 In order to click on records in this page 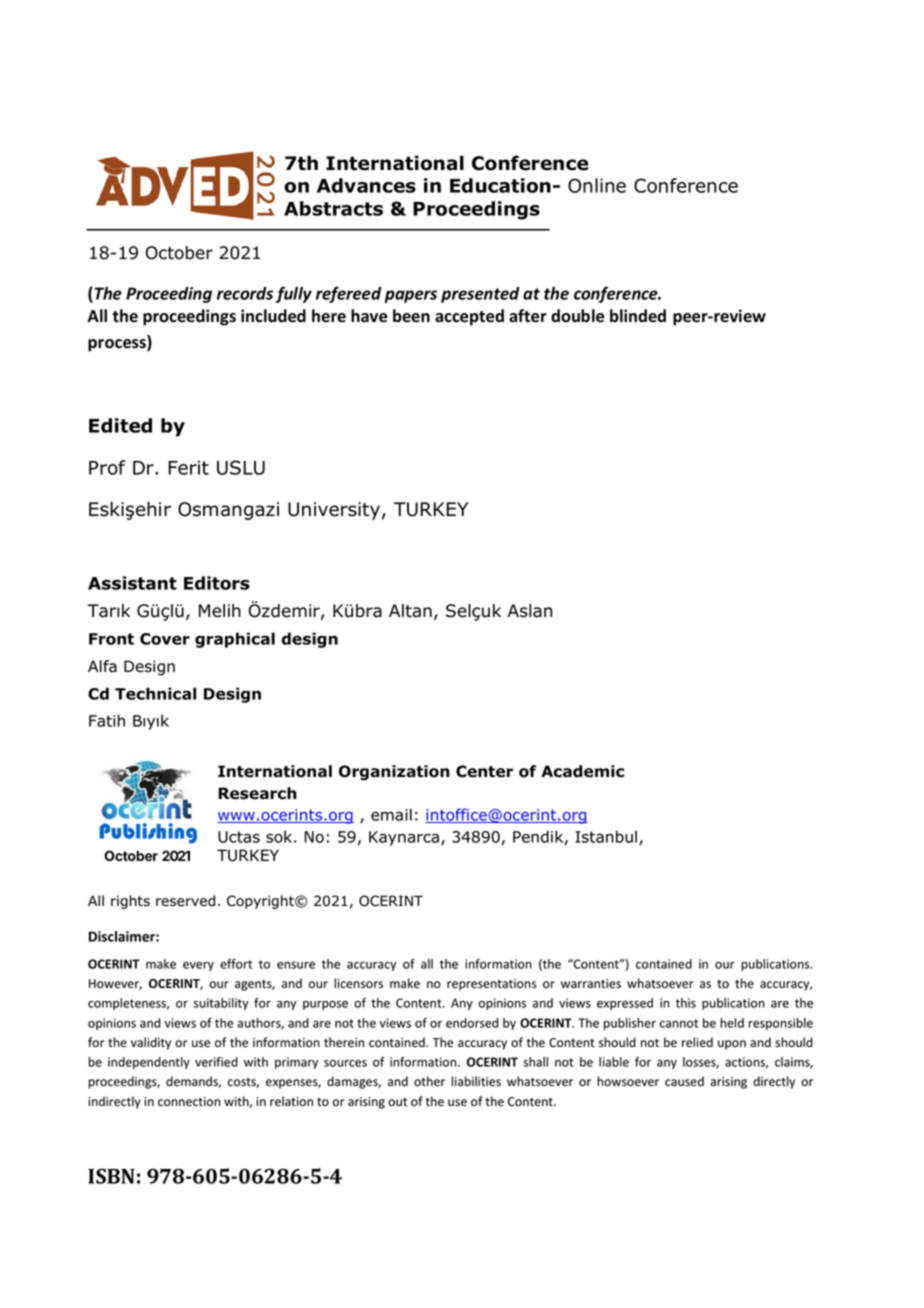, I will do `click(245, 293)`.
